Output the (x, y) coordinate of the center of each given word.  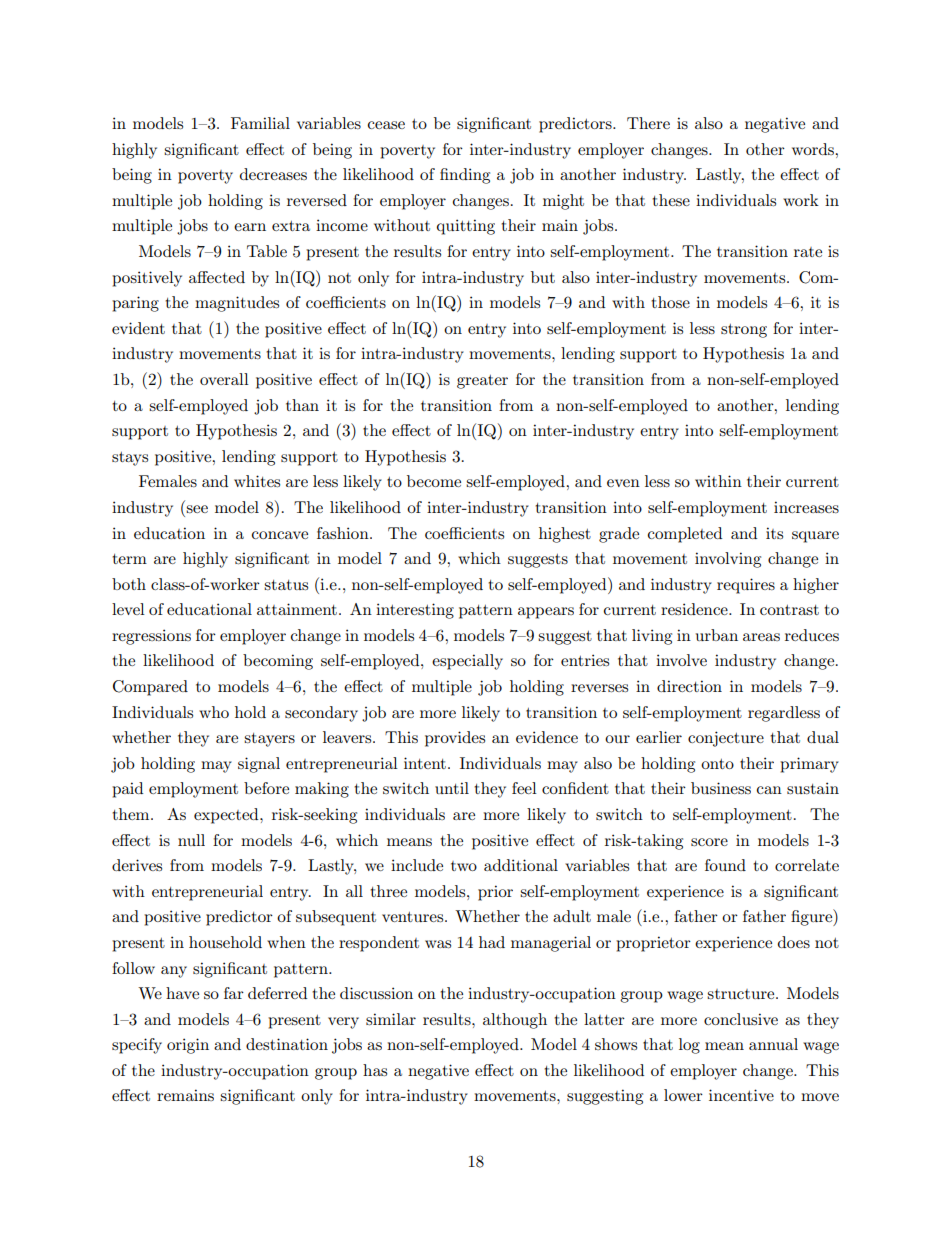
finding (465, 176)
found (725, 865)
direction (689, 686)
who (214, 712)
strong (744, 331)
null (191, 840)
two (464, 866)
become (434, 481)
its (774, 533)
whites (257, 481)
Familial (260, 123)
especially (467, 662)
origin (188, 1046)
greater (482, 382)
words (814, 149)
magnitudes (237, 304)
